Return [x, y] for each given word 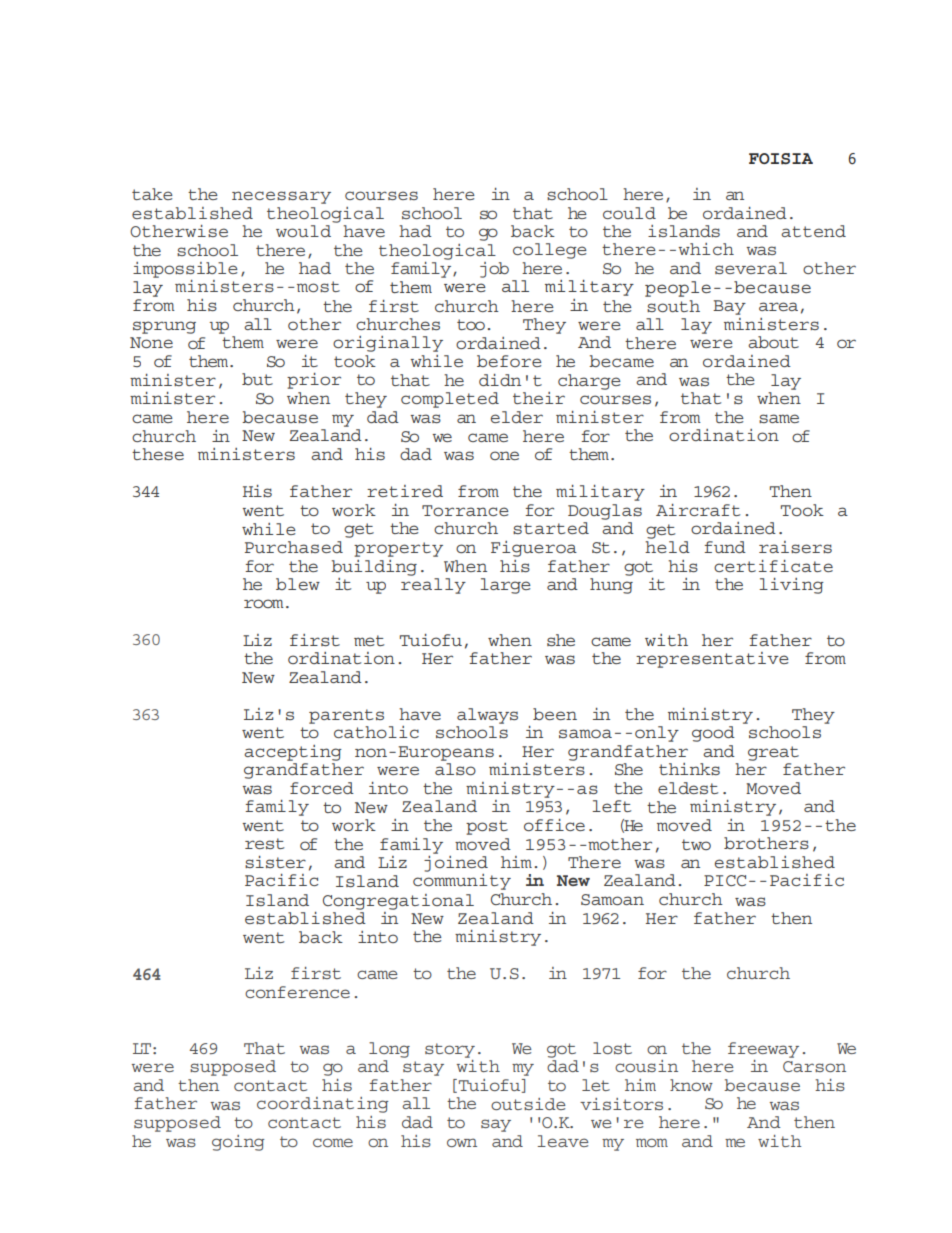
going [238, 1143]
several [751, 268]
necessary [281, 197]
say [496, 1125]
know [691, 1085]
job [494, 270]
